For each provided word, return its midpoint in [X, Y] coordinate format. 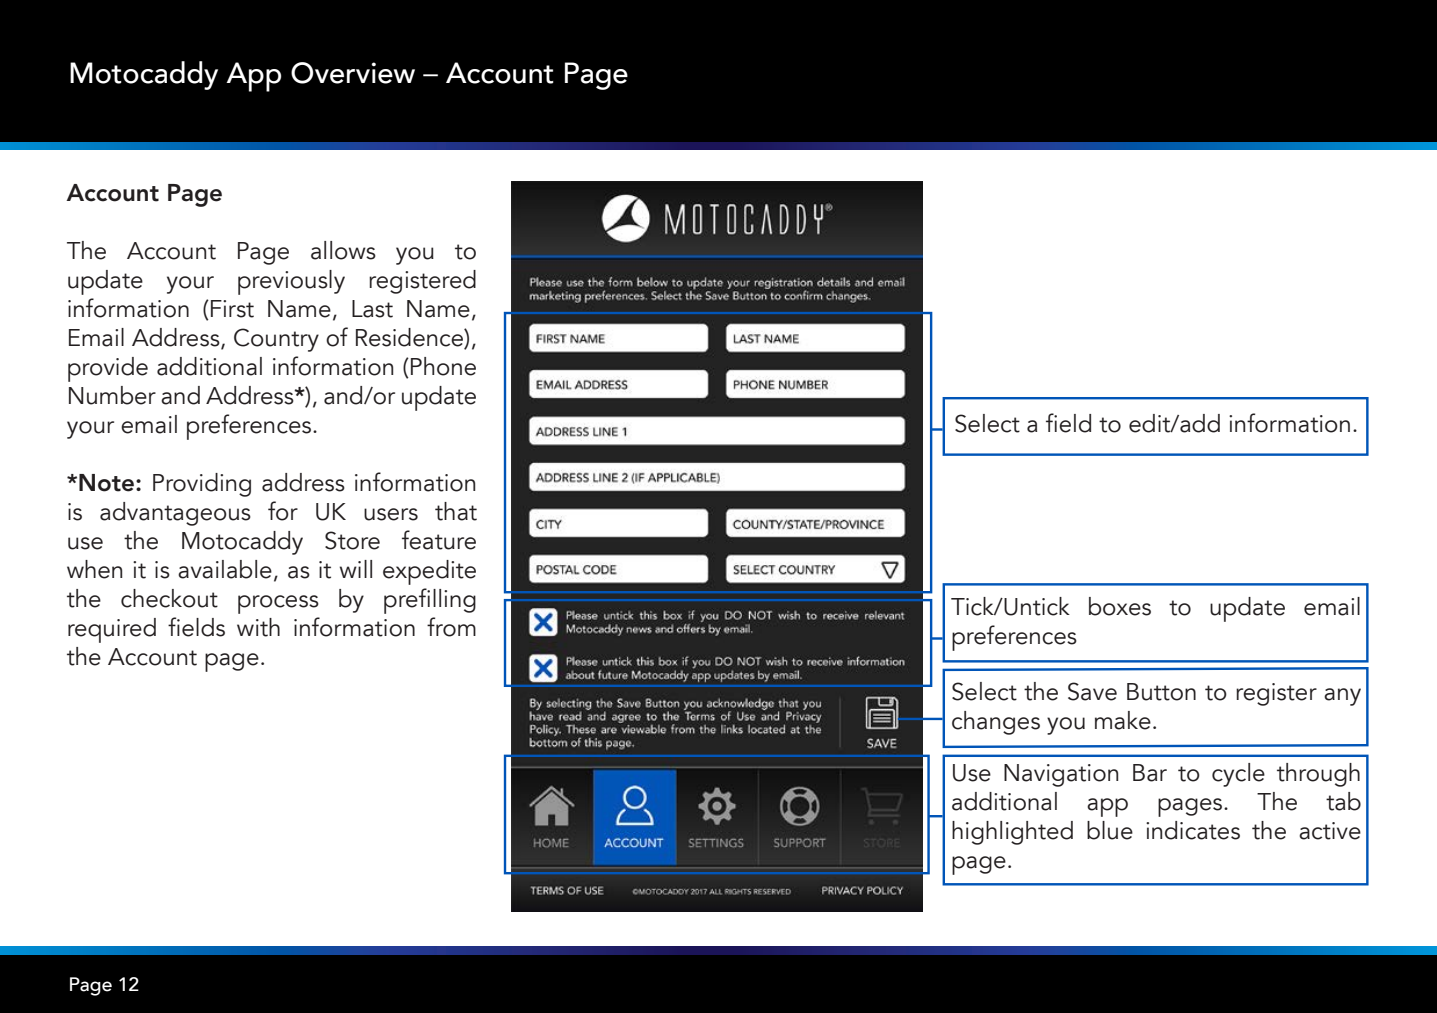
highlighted [1012, 833]
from [451, 627]
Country [276, 340]
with [258, 627]
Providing [202, 485]
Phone [443, 366]
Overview [353, 73]
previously [291, 282]
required [112, 630]
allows [343, 250]
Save [1092, 691]
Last [372, 309]
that [456, 511]
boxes [1120, 606]
